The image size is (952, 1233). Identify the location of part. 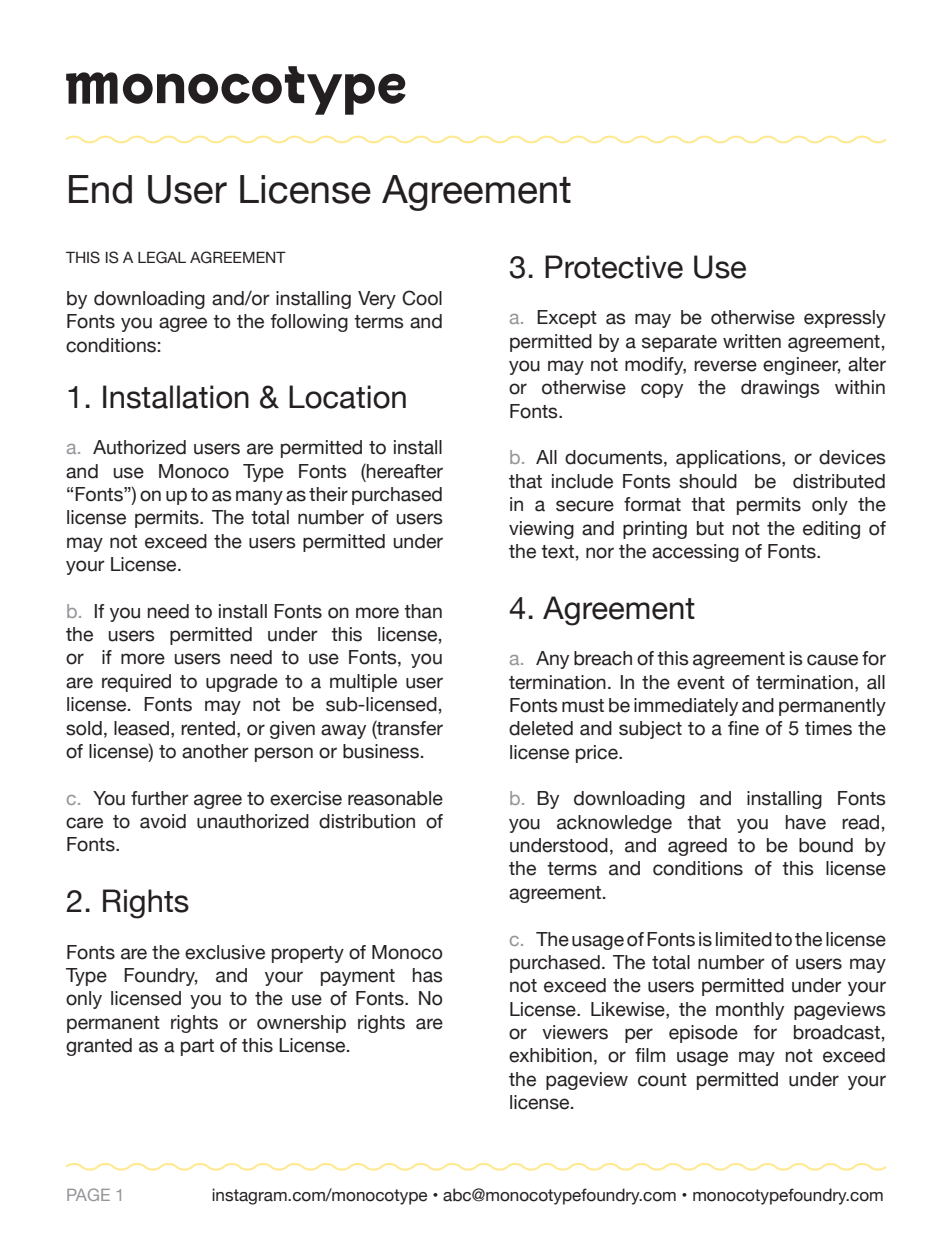
(197, 1047).
